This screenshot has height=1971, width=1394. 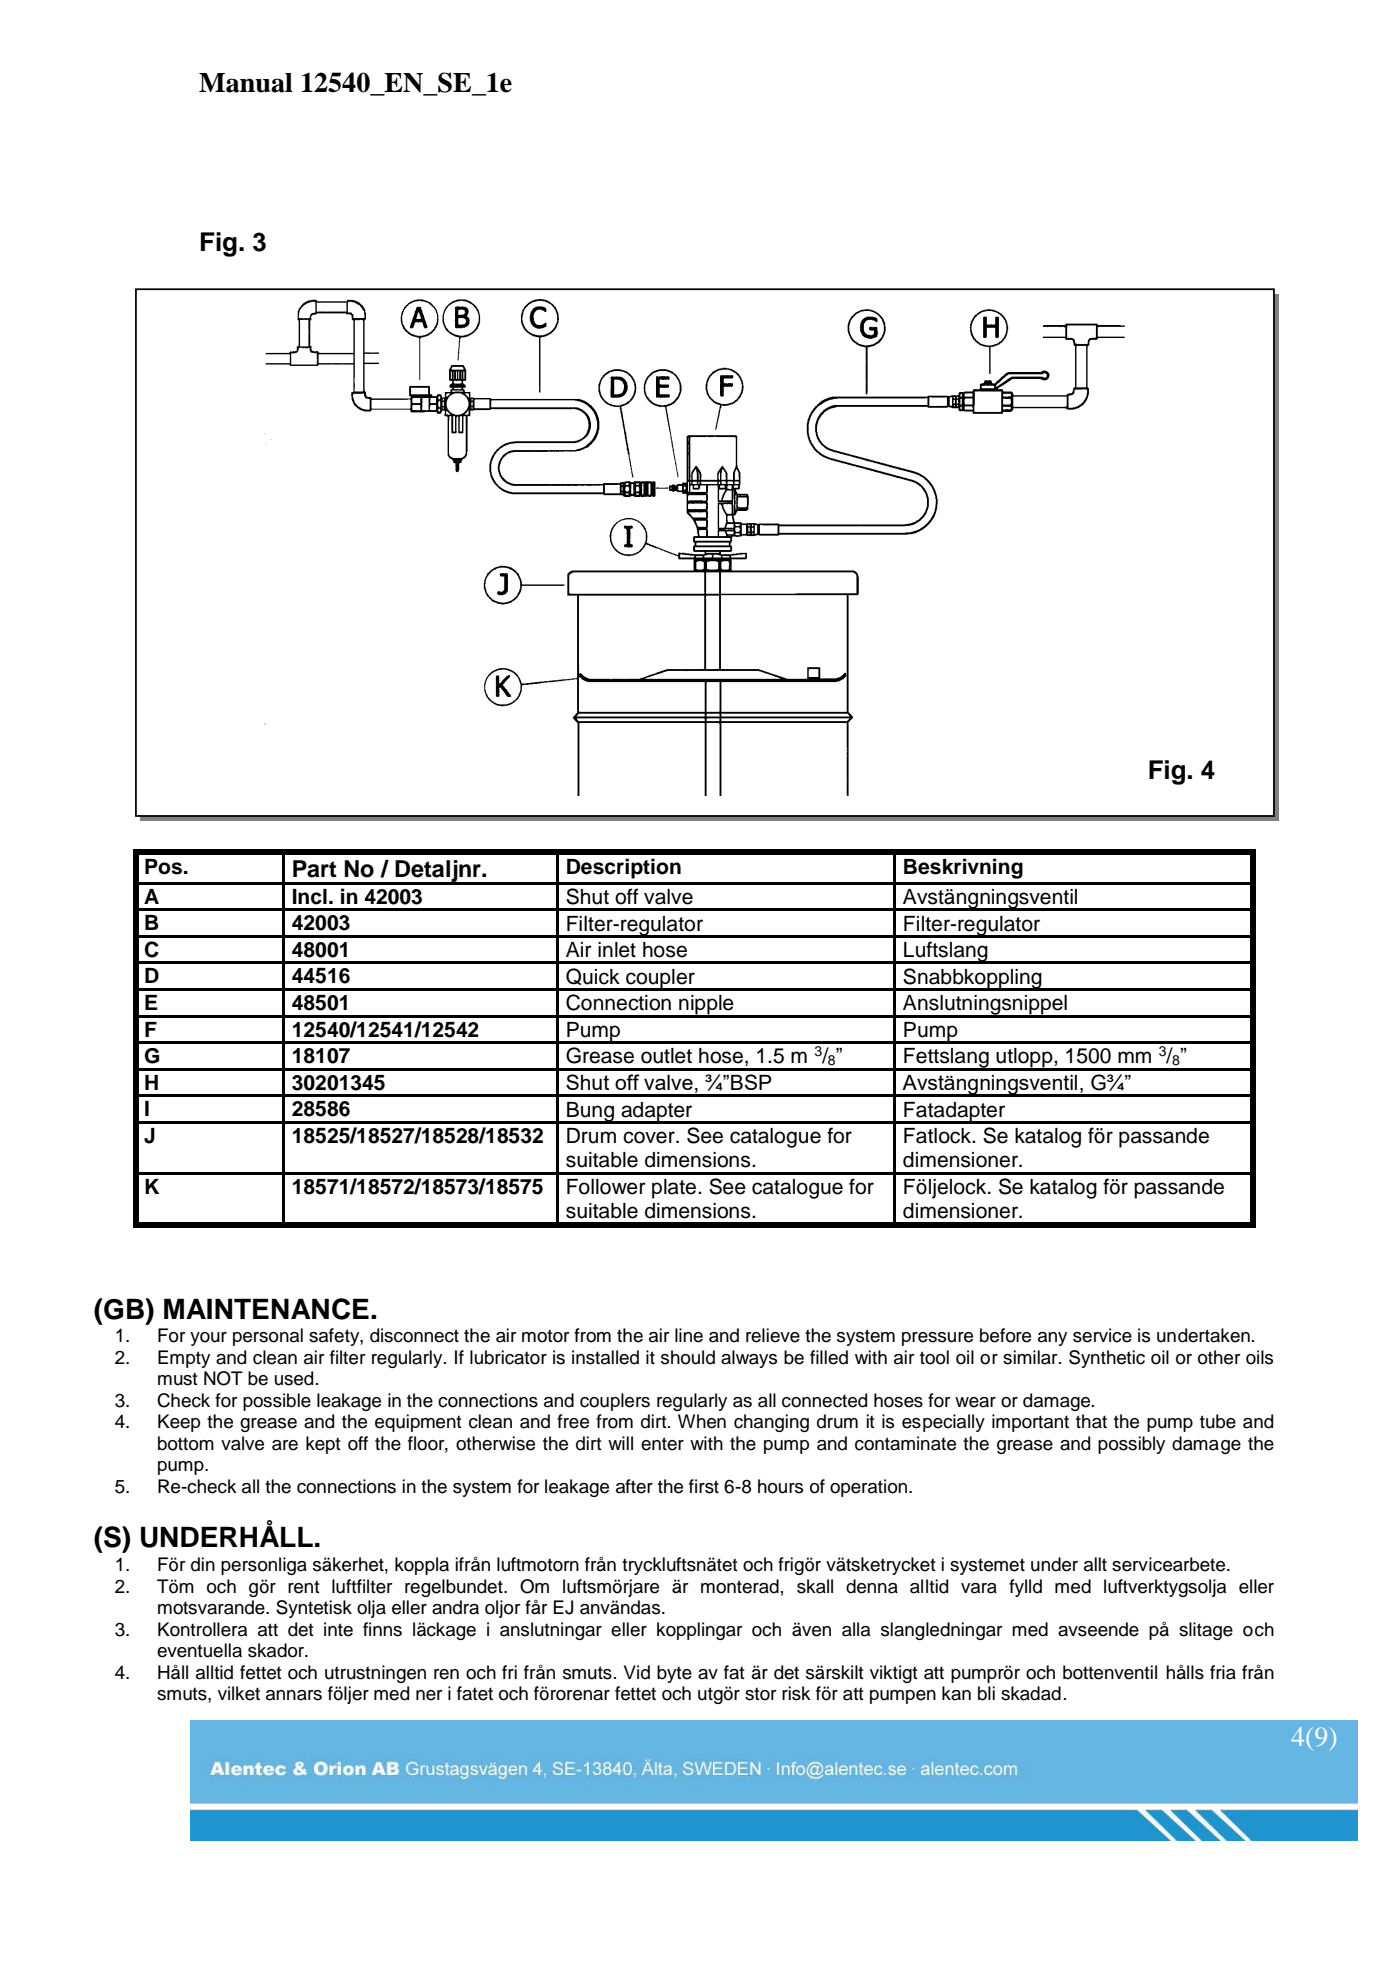 What do you see at coordinates (294, 1695) in the screenshot?
I see `annars` at bounding box center [294, 1695].
